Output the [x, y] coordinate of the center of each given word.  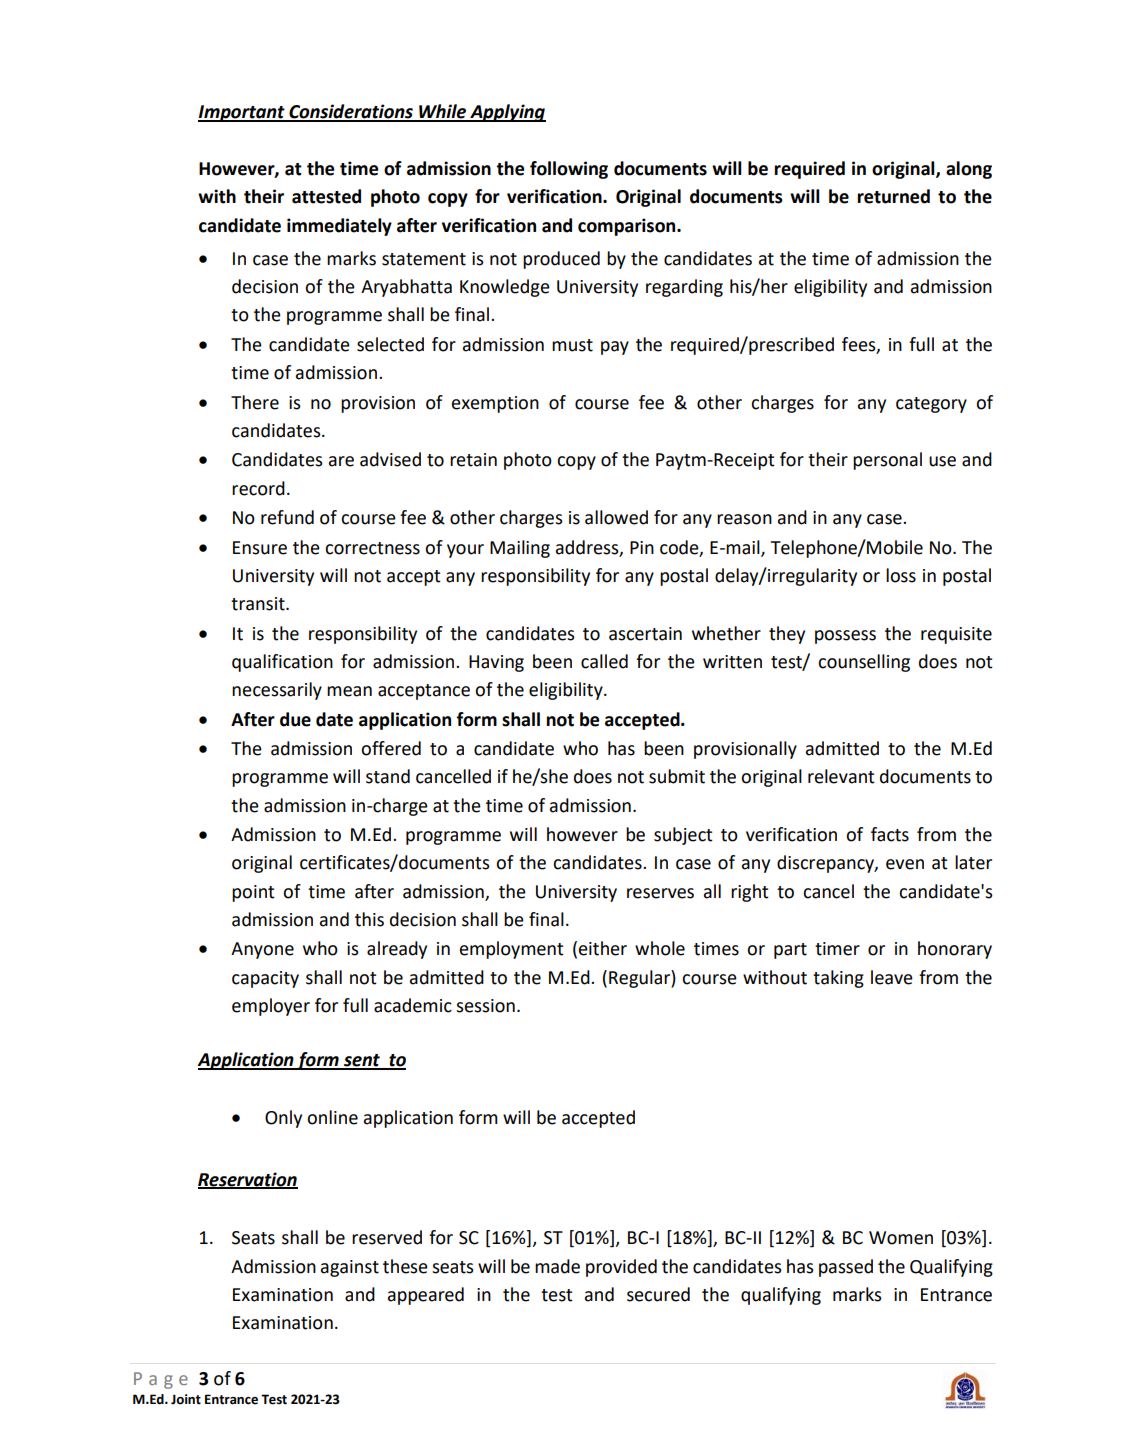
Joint [186, 1399]
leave [892, 977]
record [258, 488]
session [485, 1006]
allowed [616, 517]
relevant [841, 776]
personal [887, 461]
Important [242, 113]
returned [893, 196]
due [295, 719]
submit [677, 776]
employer [271, 1007]
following [569, 170]
